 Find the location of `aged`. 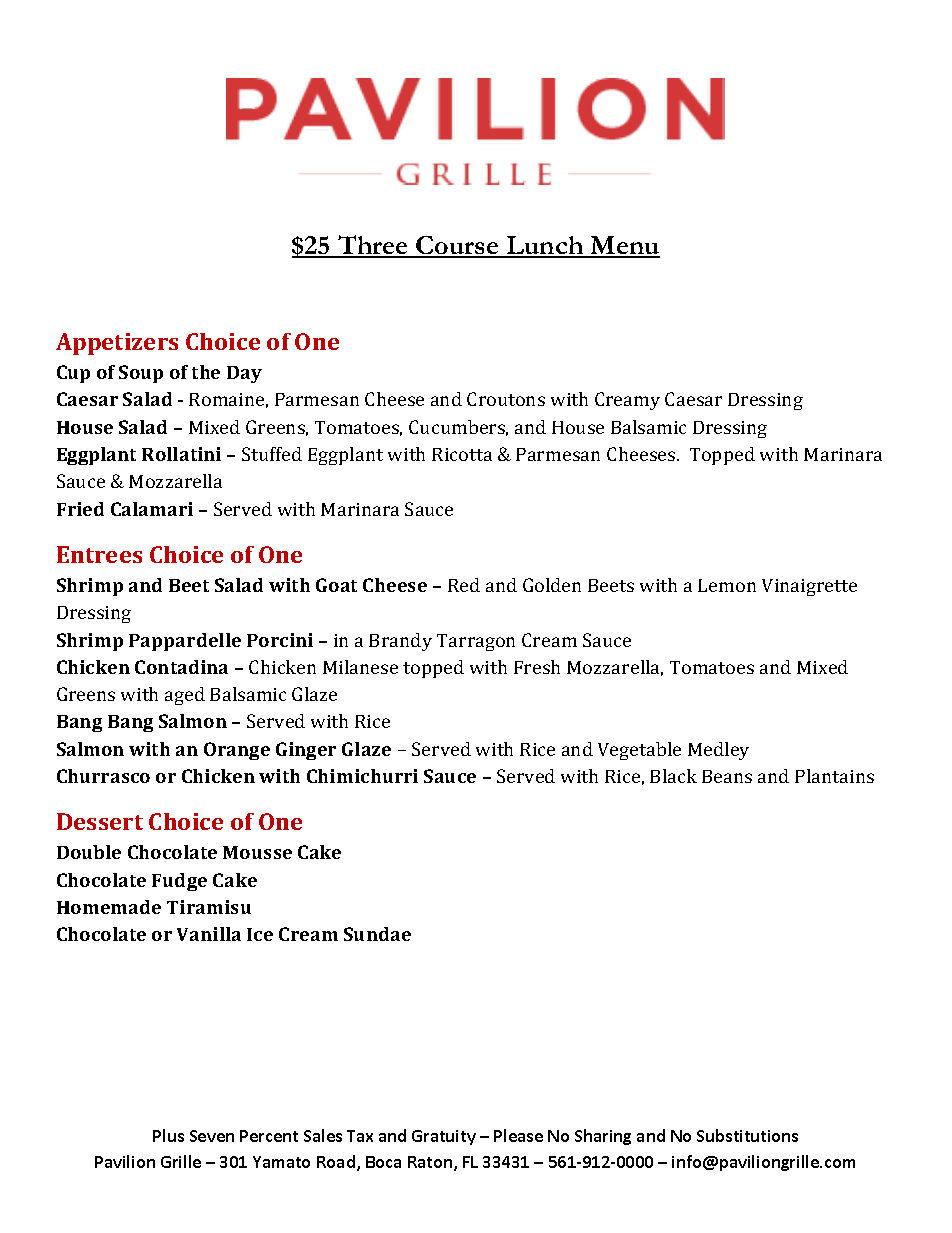

aged is located at coordinates (185, 696).
